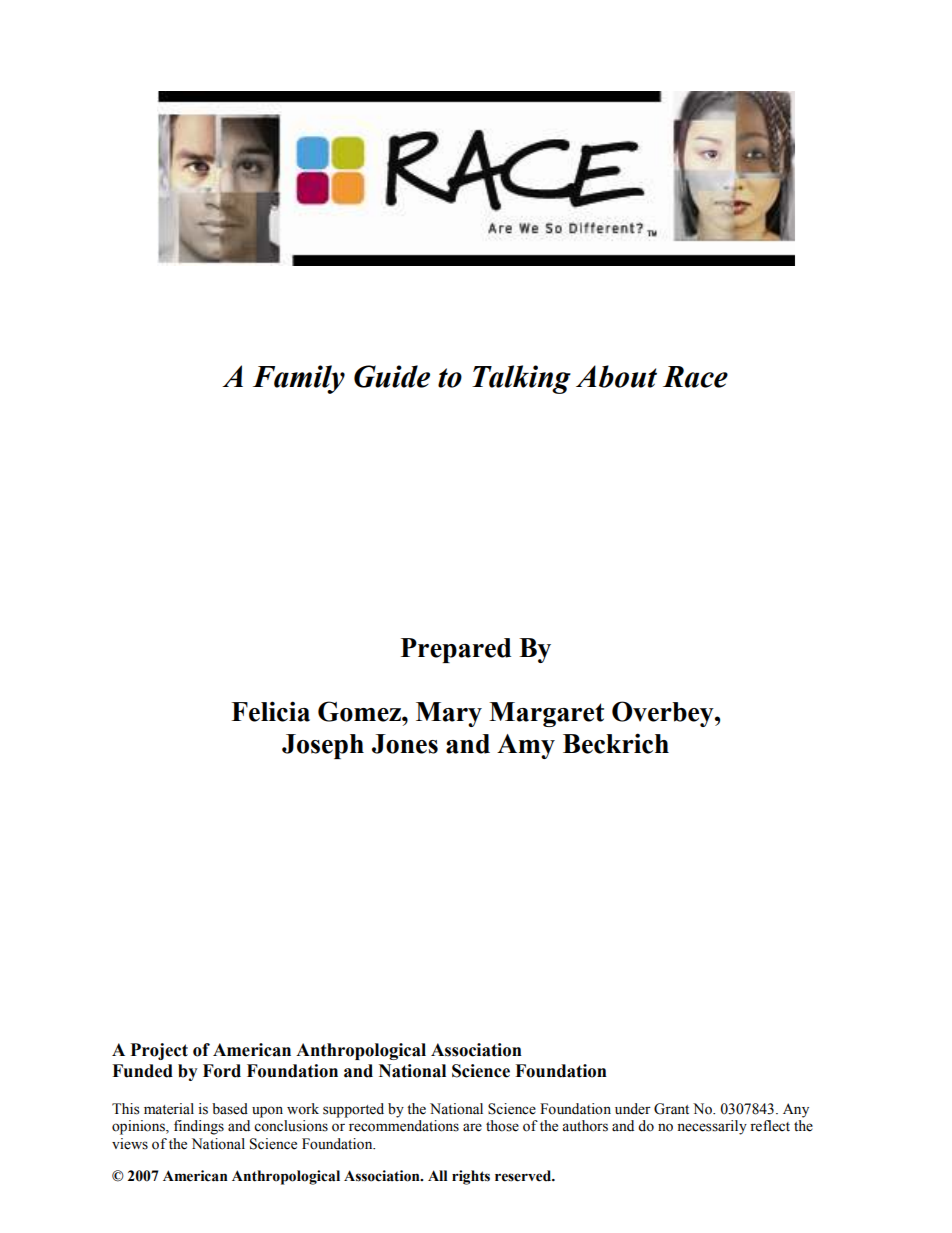 Image resolution: width=952 pixels, height=1233 pixels. I want to click on Margaret, so click(546, 714).
